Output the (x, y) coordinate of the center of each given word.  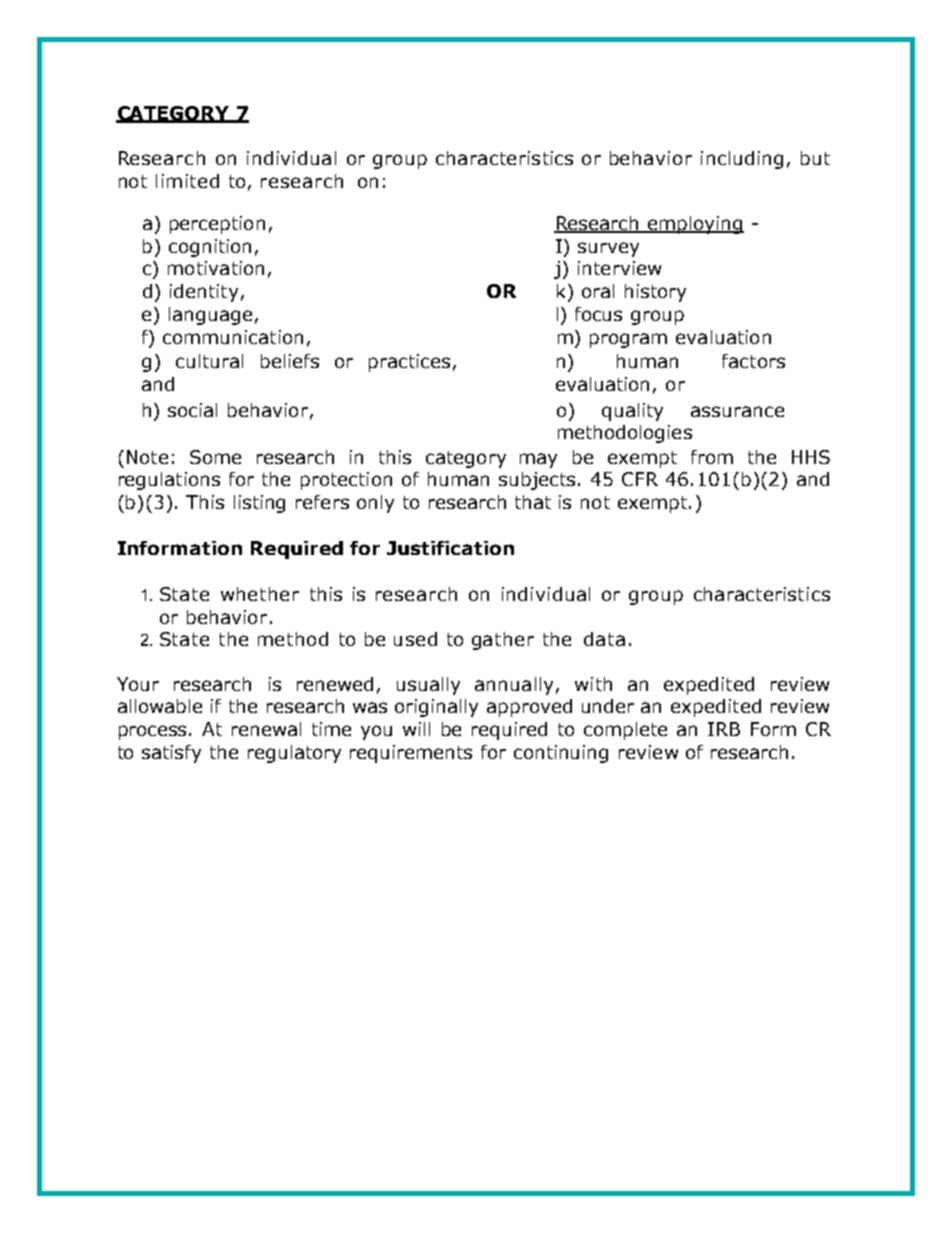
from (712, 457)
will (416, 729)
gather (503, 641)
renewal (266, 729)
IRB (724, 729)
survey (608, 249)
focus (598, 314)
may (538, 460)
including (742, 160)
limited (187, 181)
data (604, 639)
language (210, 316)
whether (260, 594)
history (655, 293)
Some (215, 457)
